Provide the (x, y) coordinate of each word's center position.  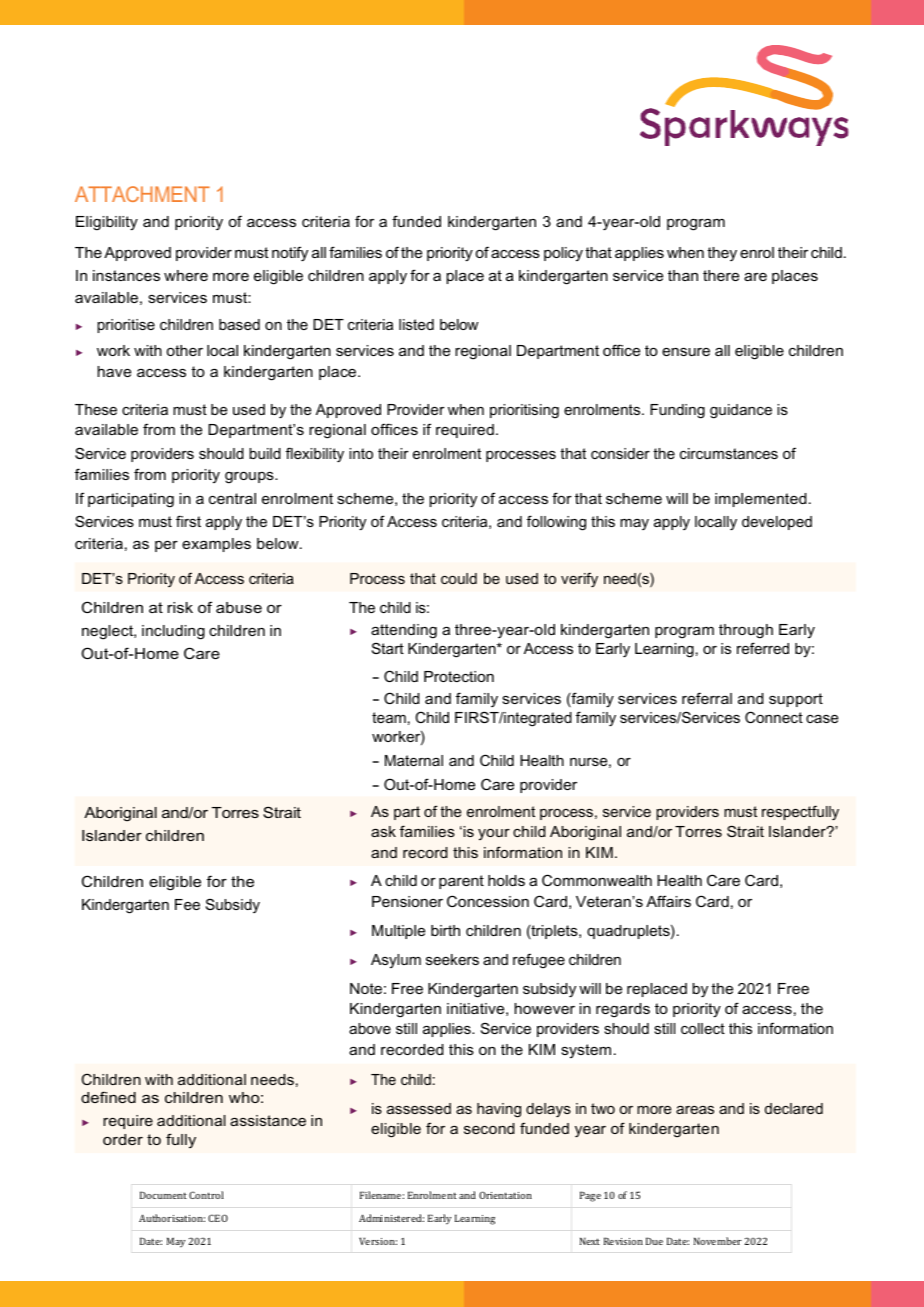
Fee (187, 904)
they (722, 254)
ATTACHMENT (142, 194)
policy (563, 254)
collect (703, 1028)
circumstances (729, 453)
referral (707, 698)
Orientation (505, 1195)
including (173, 632)
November (718, 1241)
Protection (459, 676)
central (232, 498)
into (361, 453)
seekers (452, 959)
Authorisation (172, 1218)
